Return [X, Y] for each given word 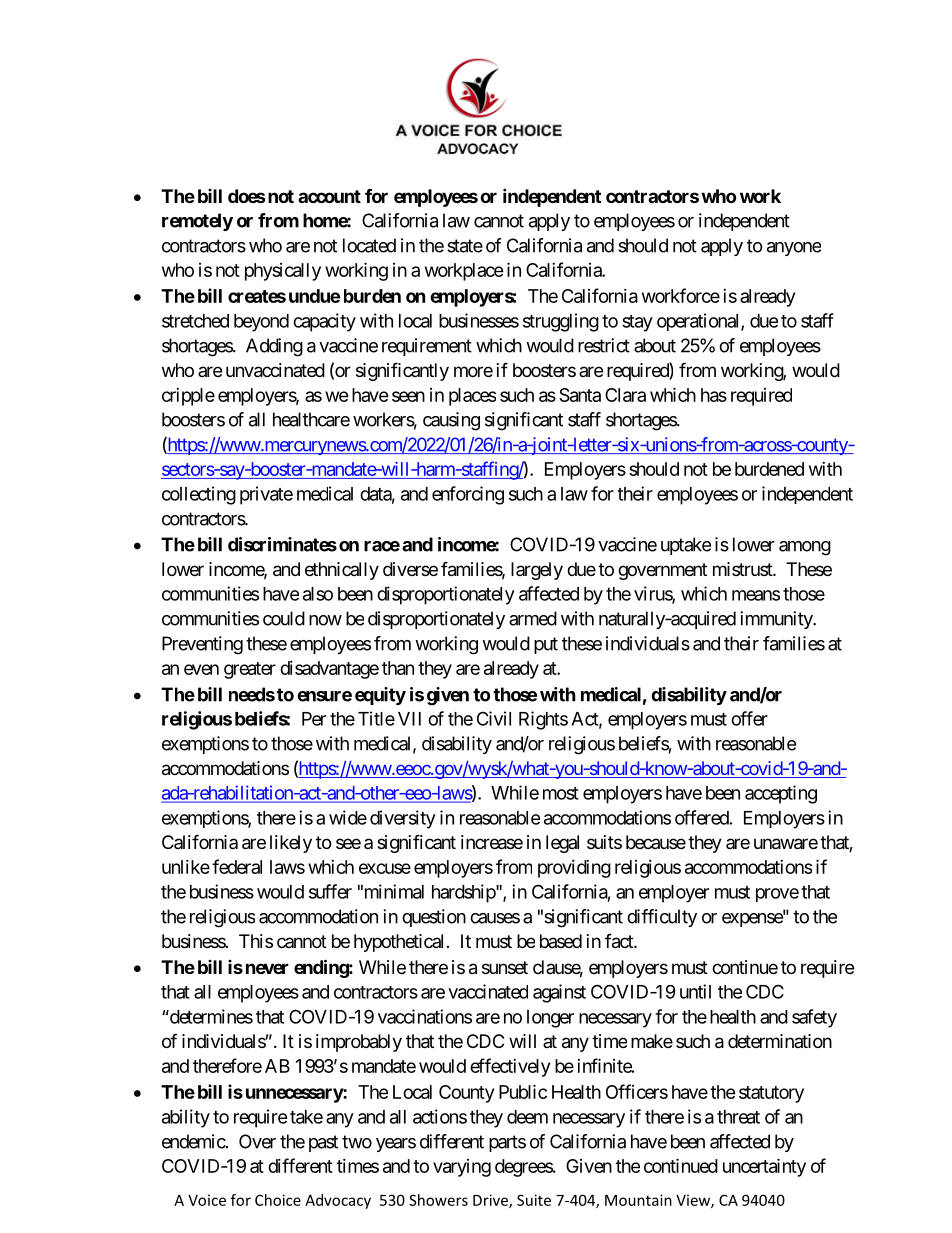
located [369, 245]
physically [283, 272]
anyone [794, 249]
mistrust [743, 569]
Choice [278, 1200]
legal [562, 844]
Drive [491, 1201]
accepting [781, 794]
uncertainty [764, 1167]
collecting [199, 495]
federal [237, 866]
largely [537, 571]
